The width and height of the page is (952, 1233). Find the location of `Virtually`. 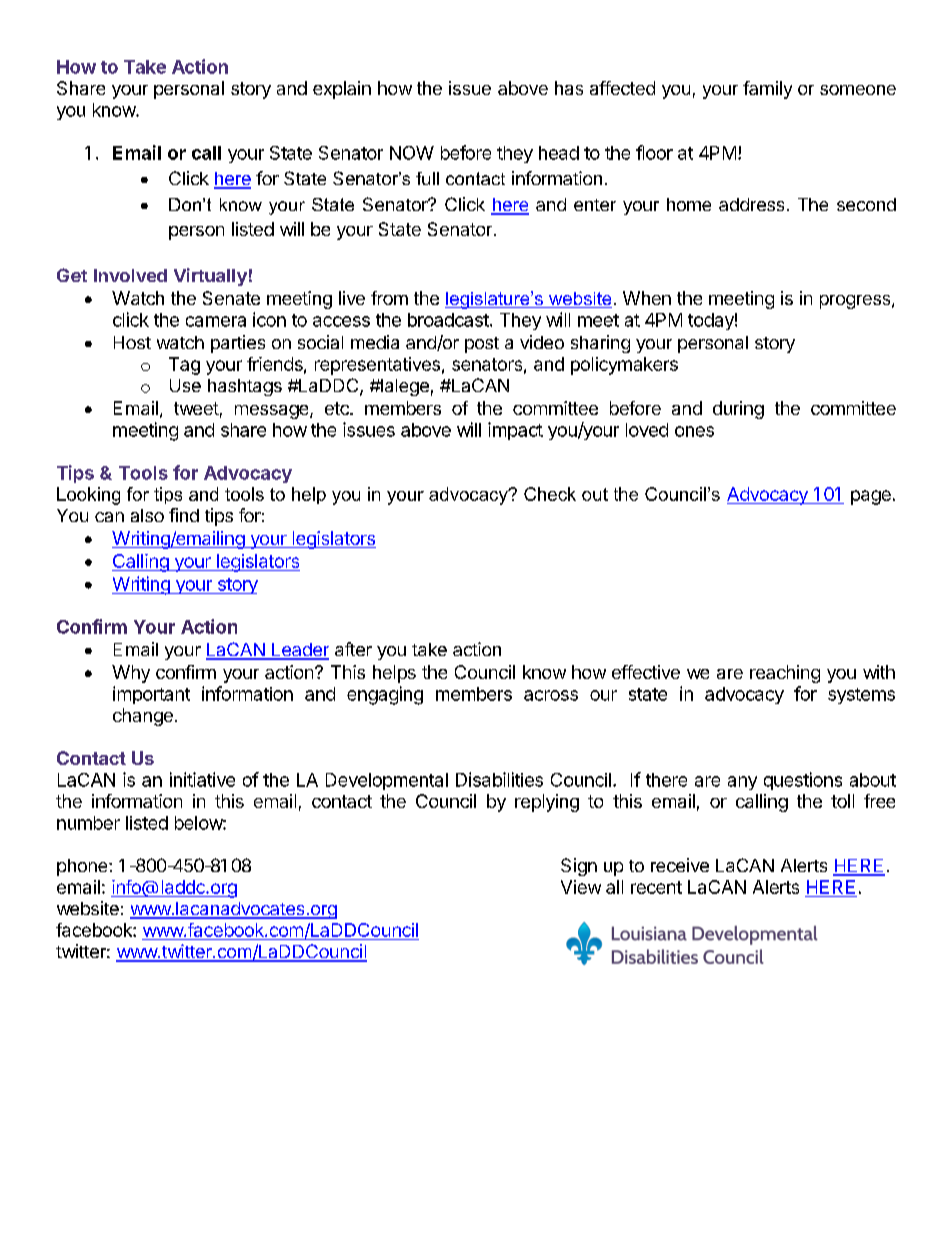

Virtually is located at coordinates (210, 277).
